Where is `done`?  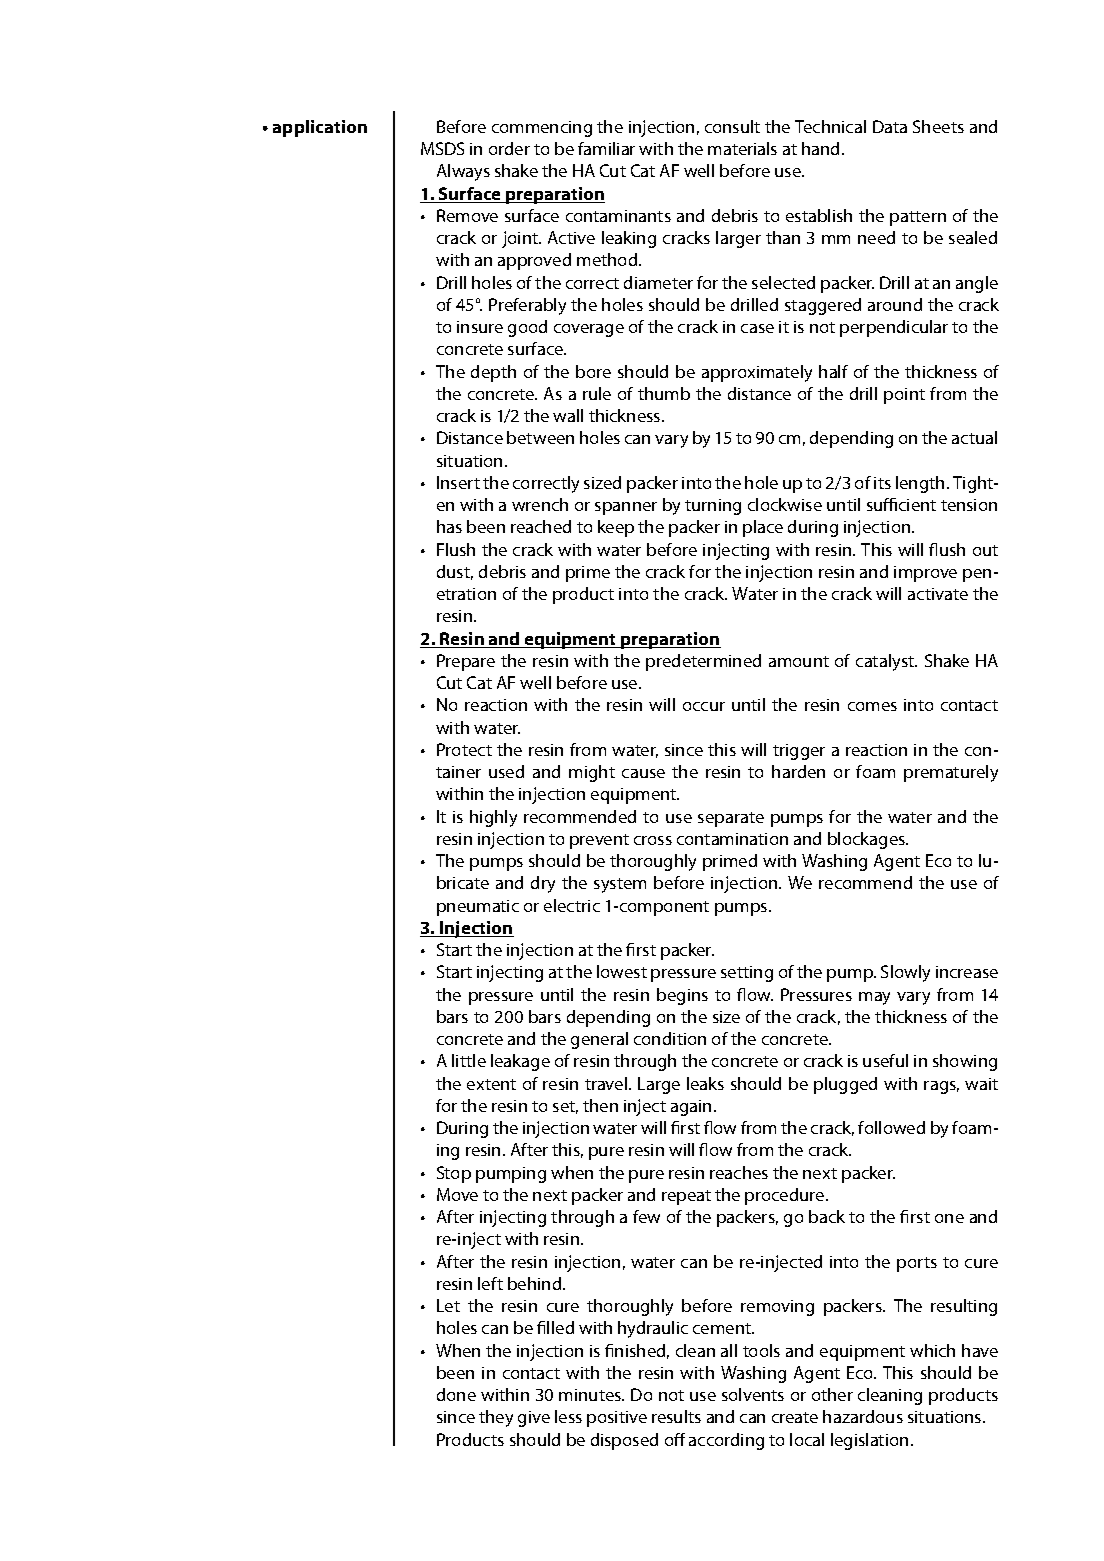 done is located at coordinates (456, 1394).
